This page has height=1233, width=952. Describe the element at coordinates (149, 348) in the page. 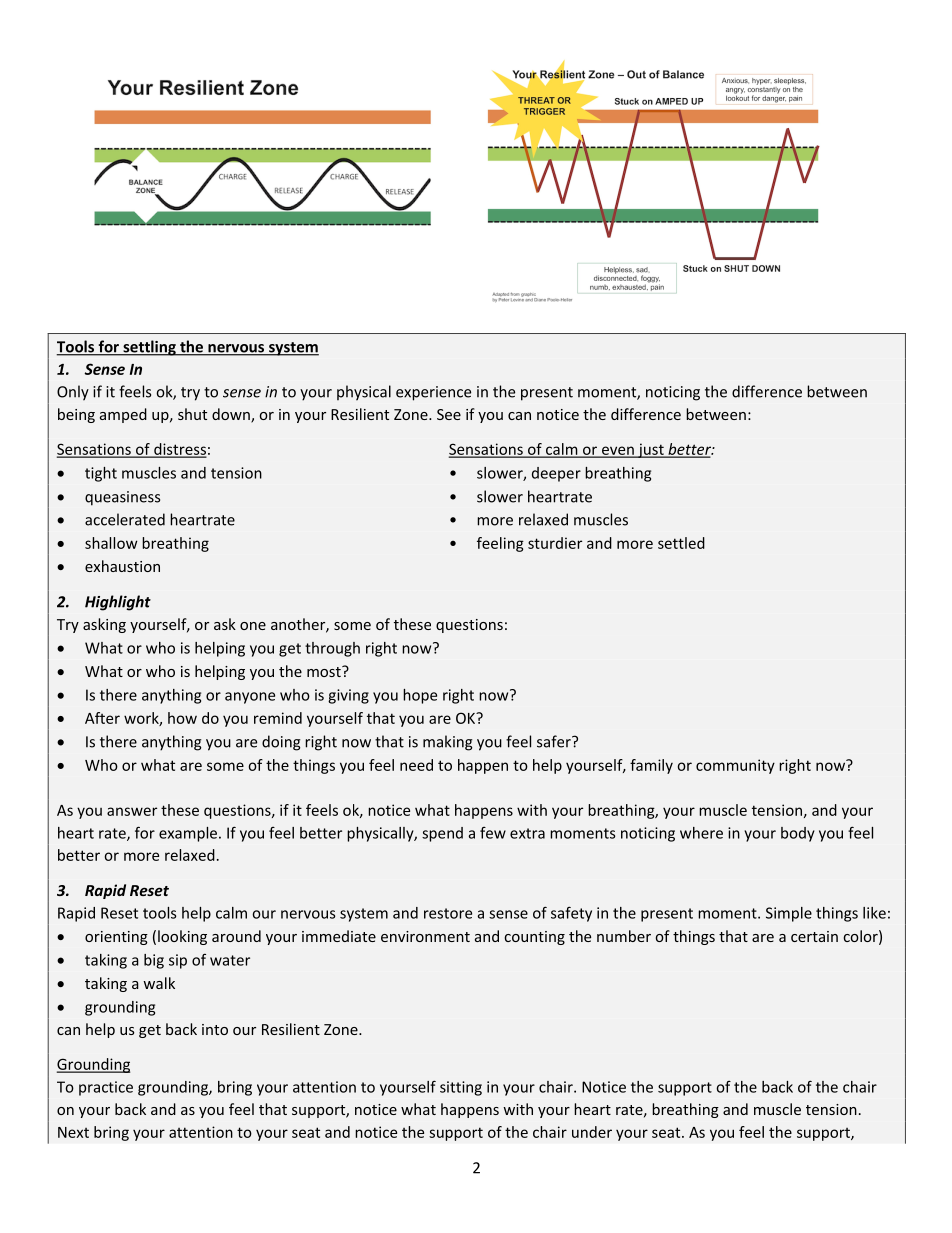

I see `settling` at that location.
